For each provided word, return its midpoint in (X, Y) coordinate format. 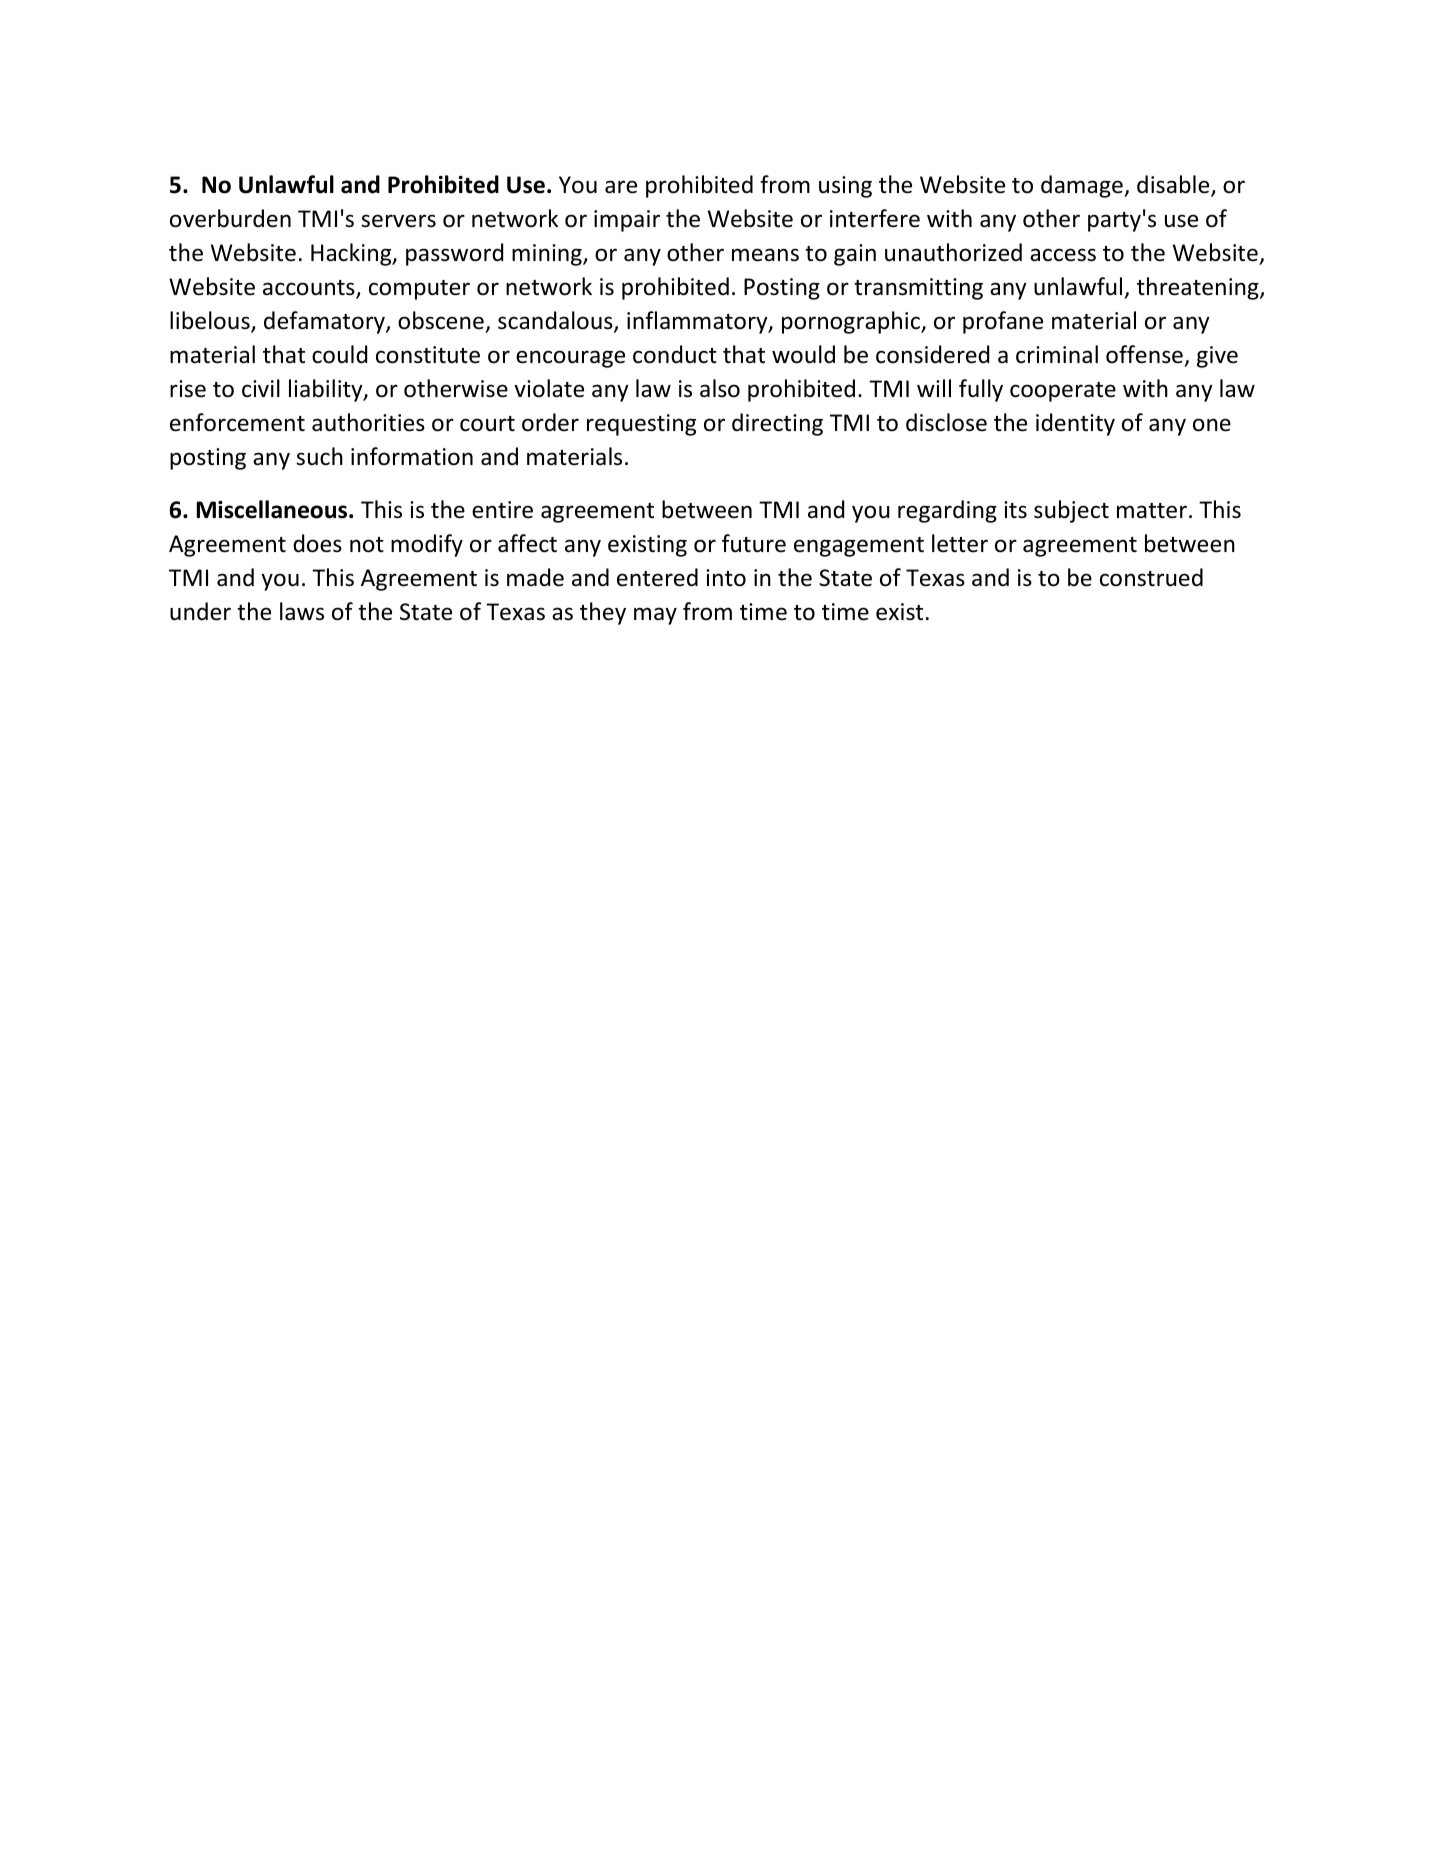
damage (1083, 186)
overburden (230, 218)
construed (1151, 577)
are (621, 187)
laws (302, 611)
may (655, 616)
